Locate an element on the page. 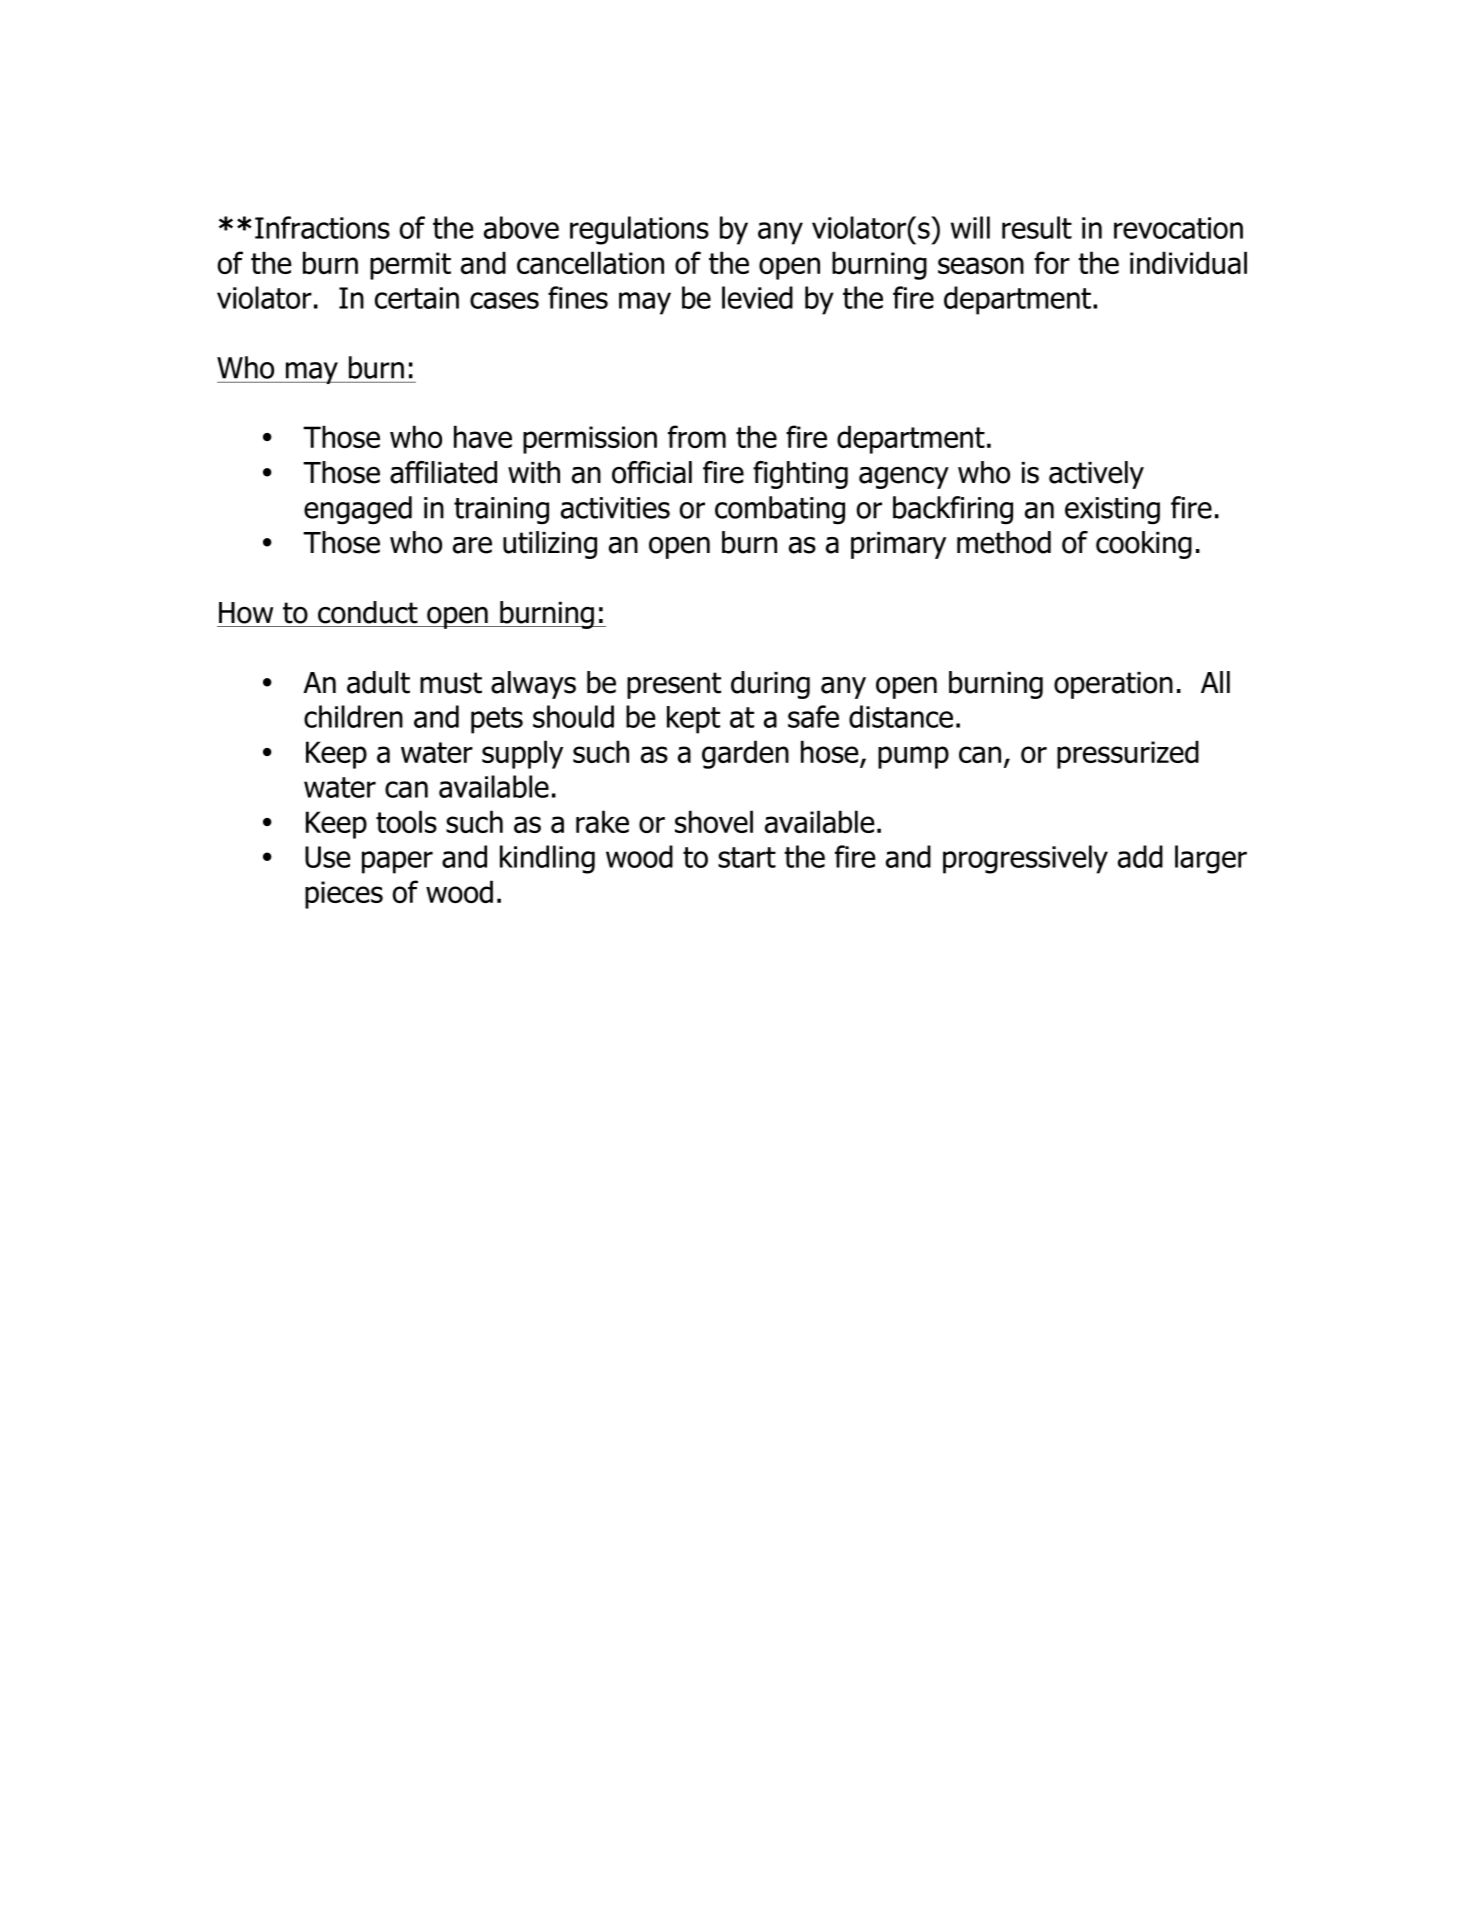 The image size is (1474, 1908). start is located at coordinates (747, 857).
